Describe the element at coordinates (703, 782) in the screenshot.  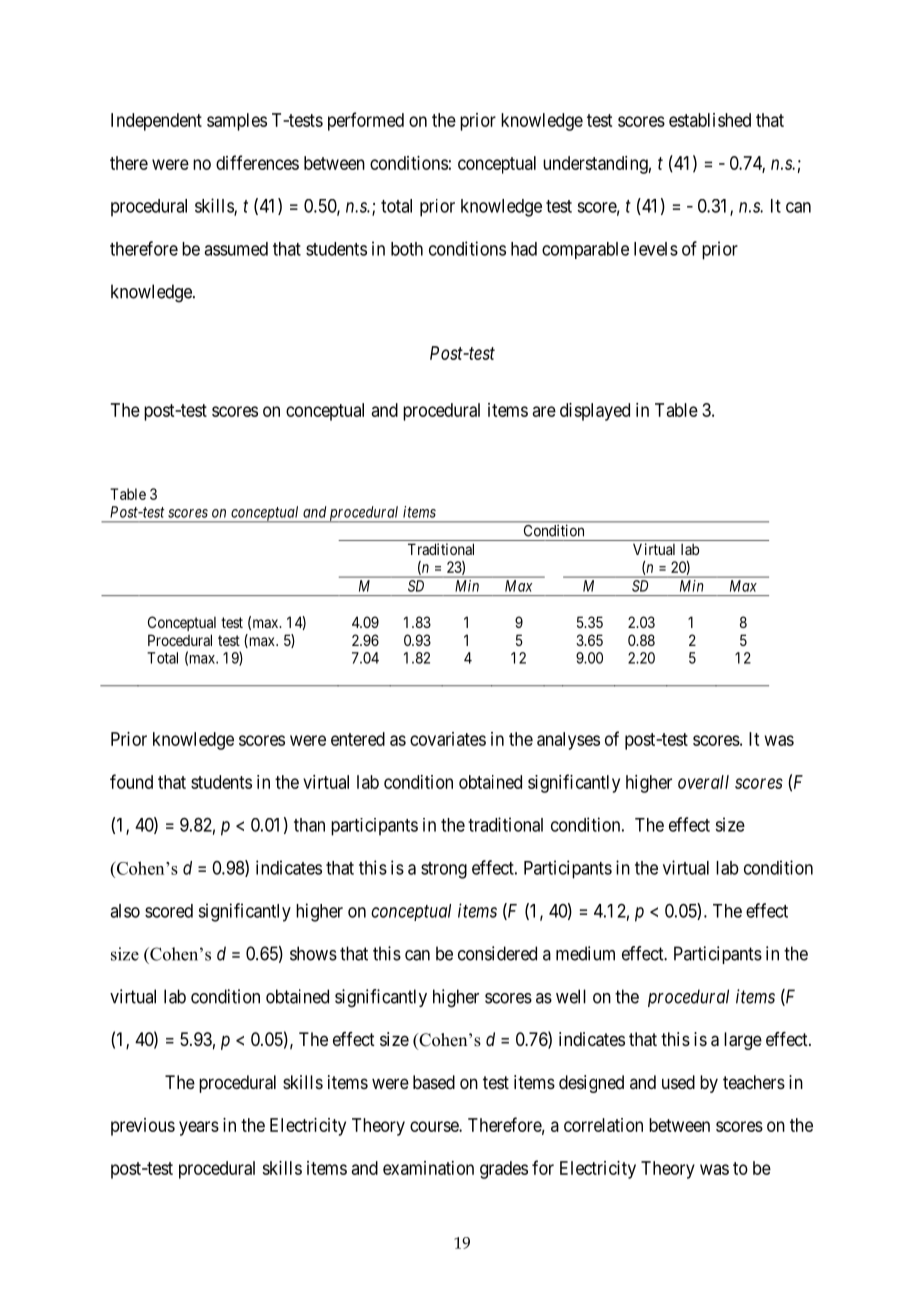
I see `overall` at that location.
